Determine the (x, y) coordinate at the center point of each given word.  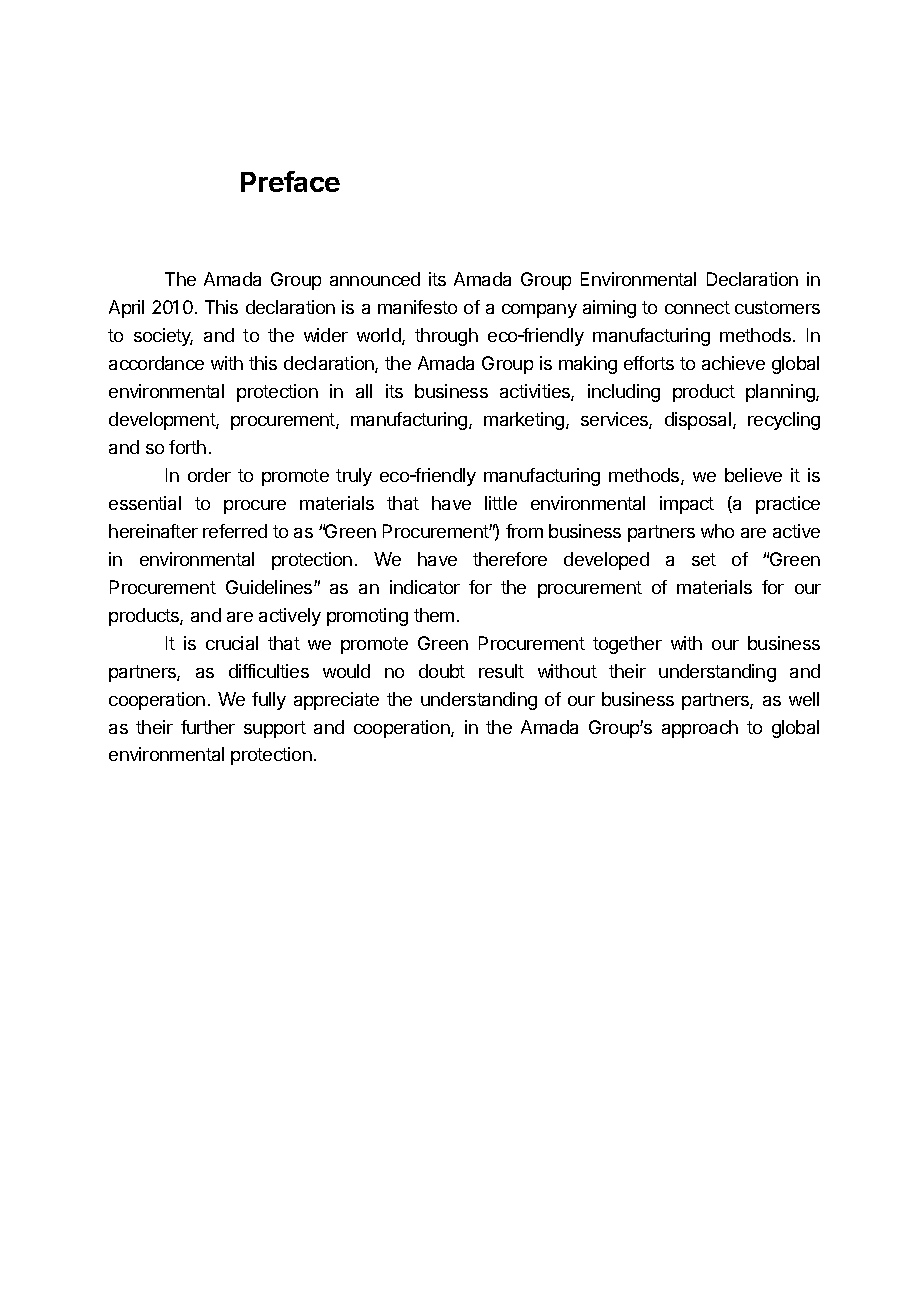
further (208, 727)
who (717, 531)
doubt (442, 671)
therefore (510, 559)
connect (697, 307)
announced (375, 279)
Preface (290, 181)
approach (700, 729)
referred (235, 531)
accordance (156, 363)
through (446, 337)
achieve (733, 363)
